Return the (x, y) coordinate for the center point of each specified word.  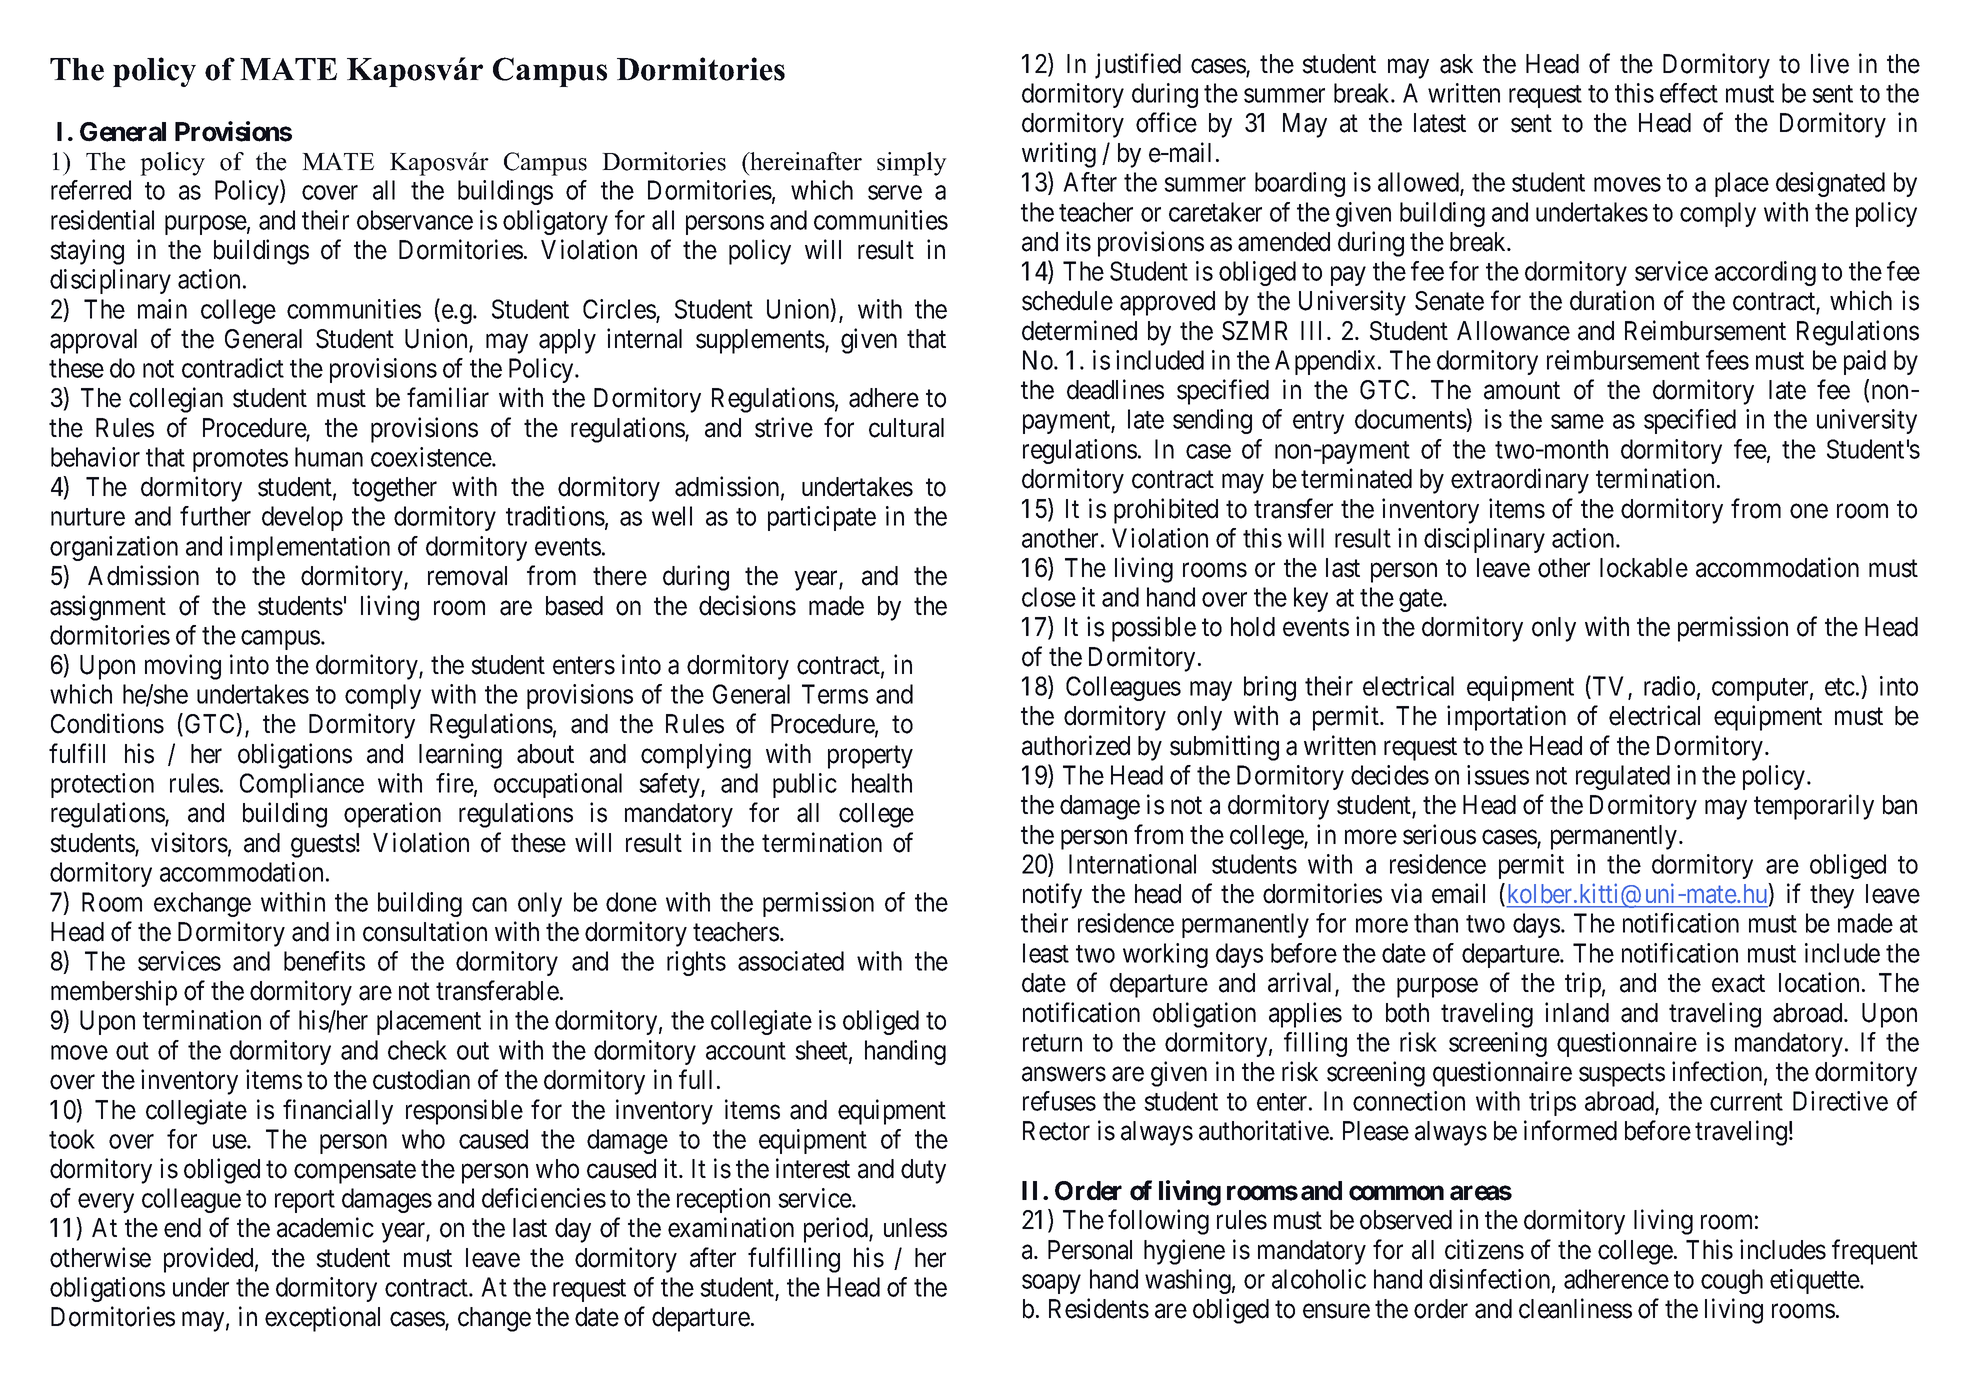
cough (1732, 1281)
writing (1059, 155)
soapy (1051, 1284)
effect (1689, 93)
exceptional (322, 1319)
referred (91, 190)
